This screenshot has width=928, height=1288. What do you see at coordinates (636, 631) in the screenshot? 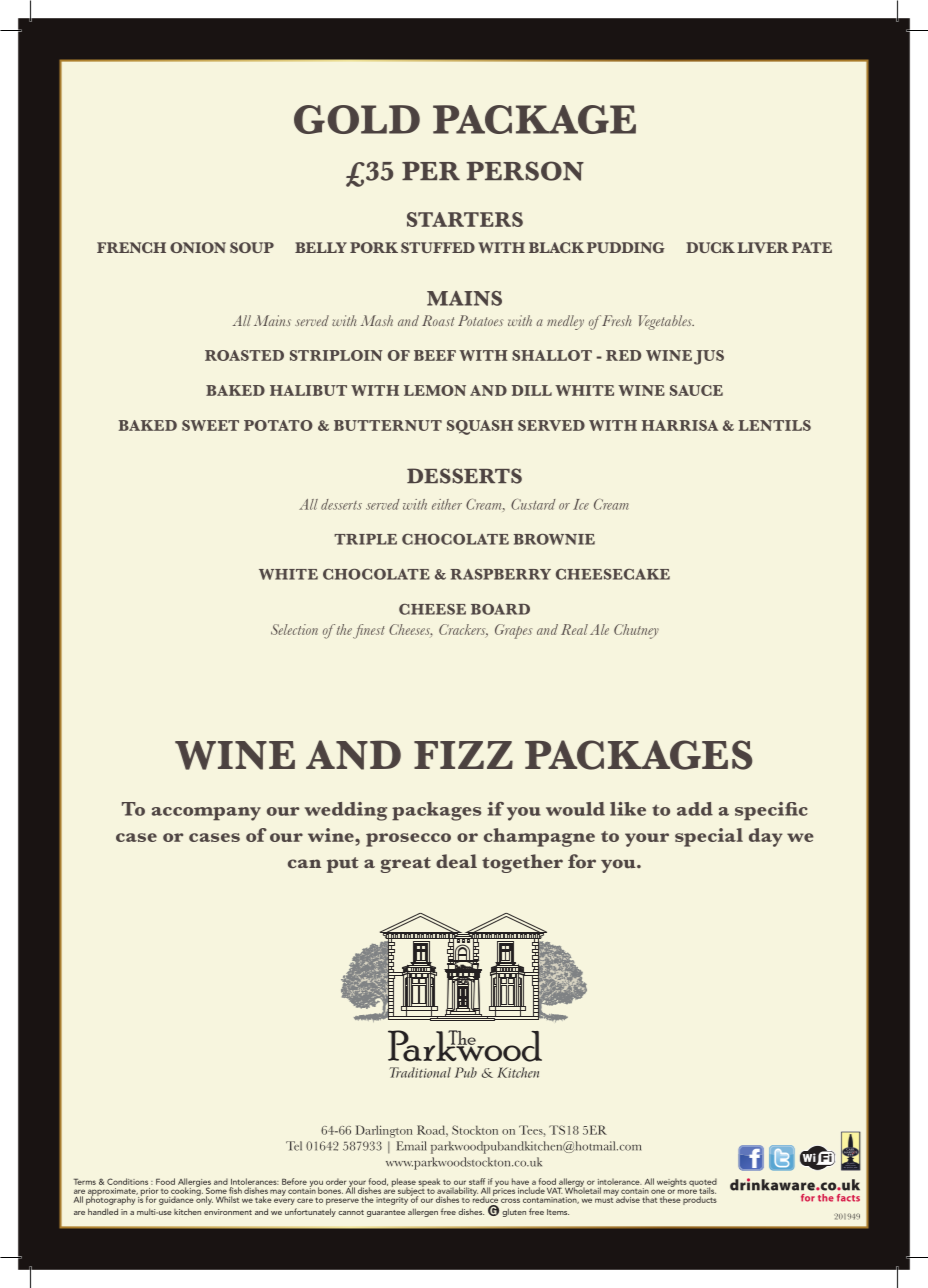
I see `Chutney` at bounding box center [636, 631].
